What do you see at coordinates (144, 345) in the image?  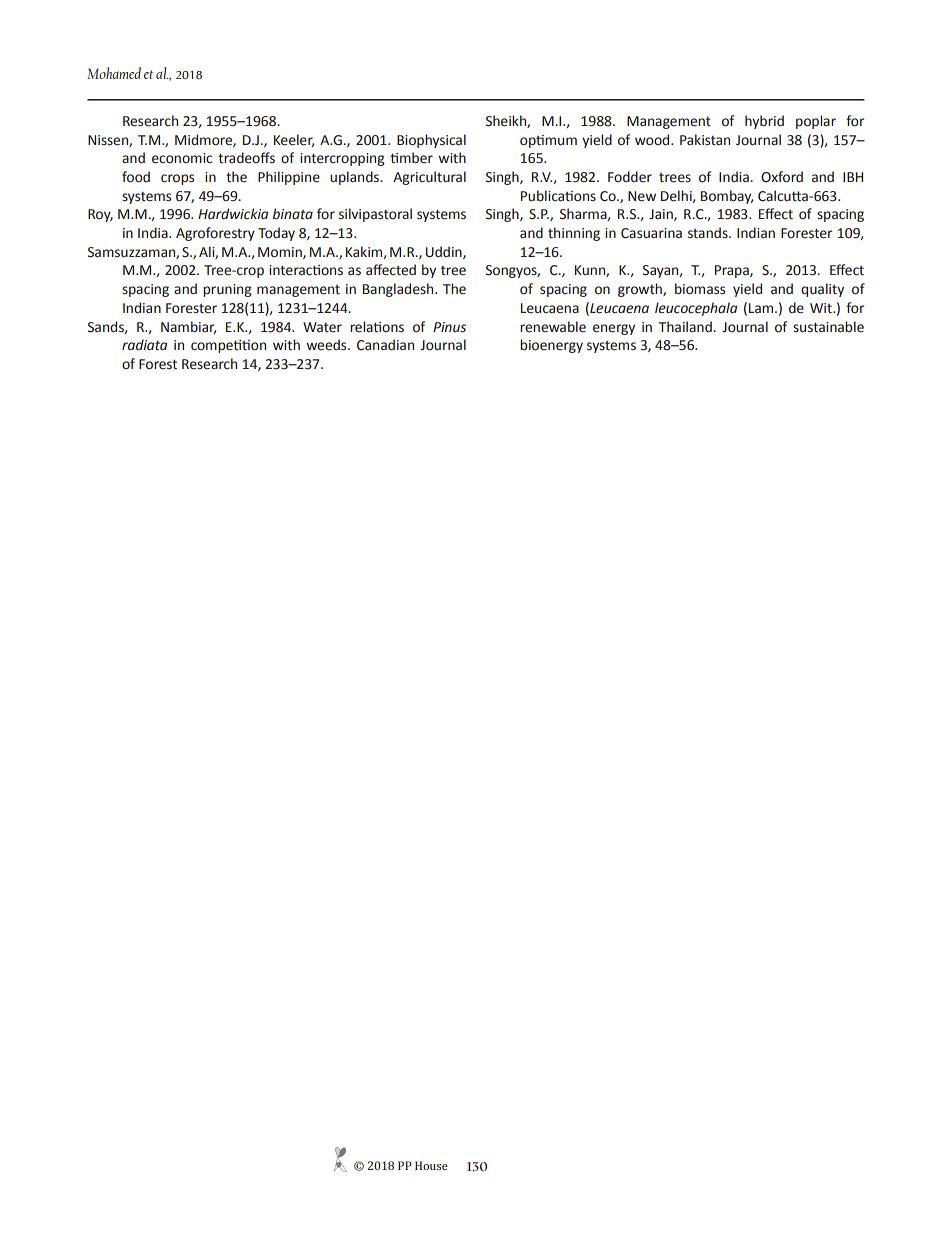 I see `radiata` at bounding box center [144, 345].
